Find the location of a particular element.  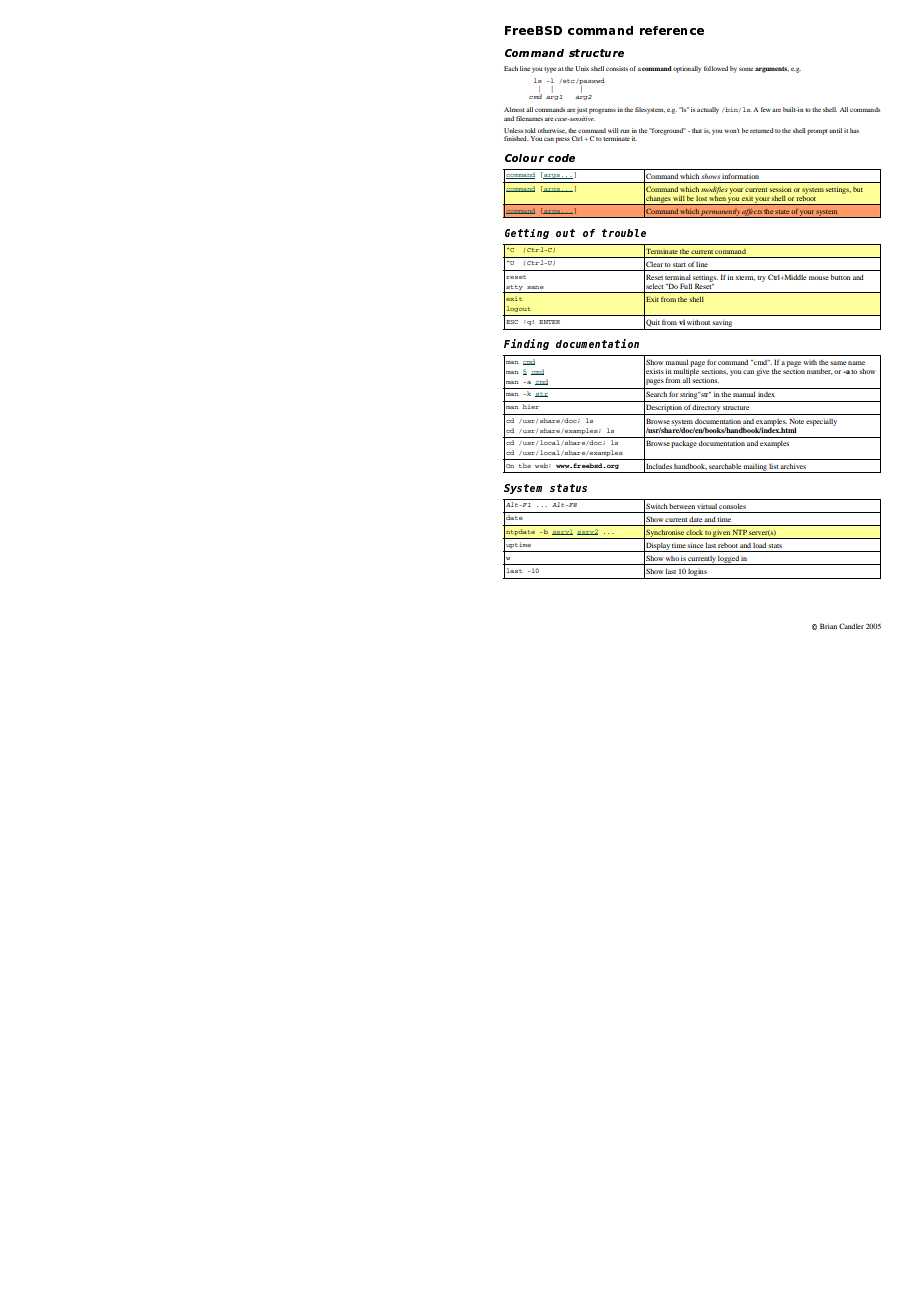

same is located at coordinates (838, 363).
